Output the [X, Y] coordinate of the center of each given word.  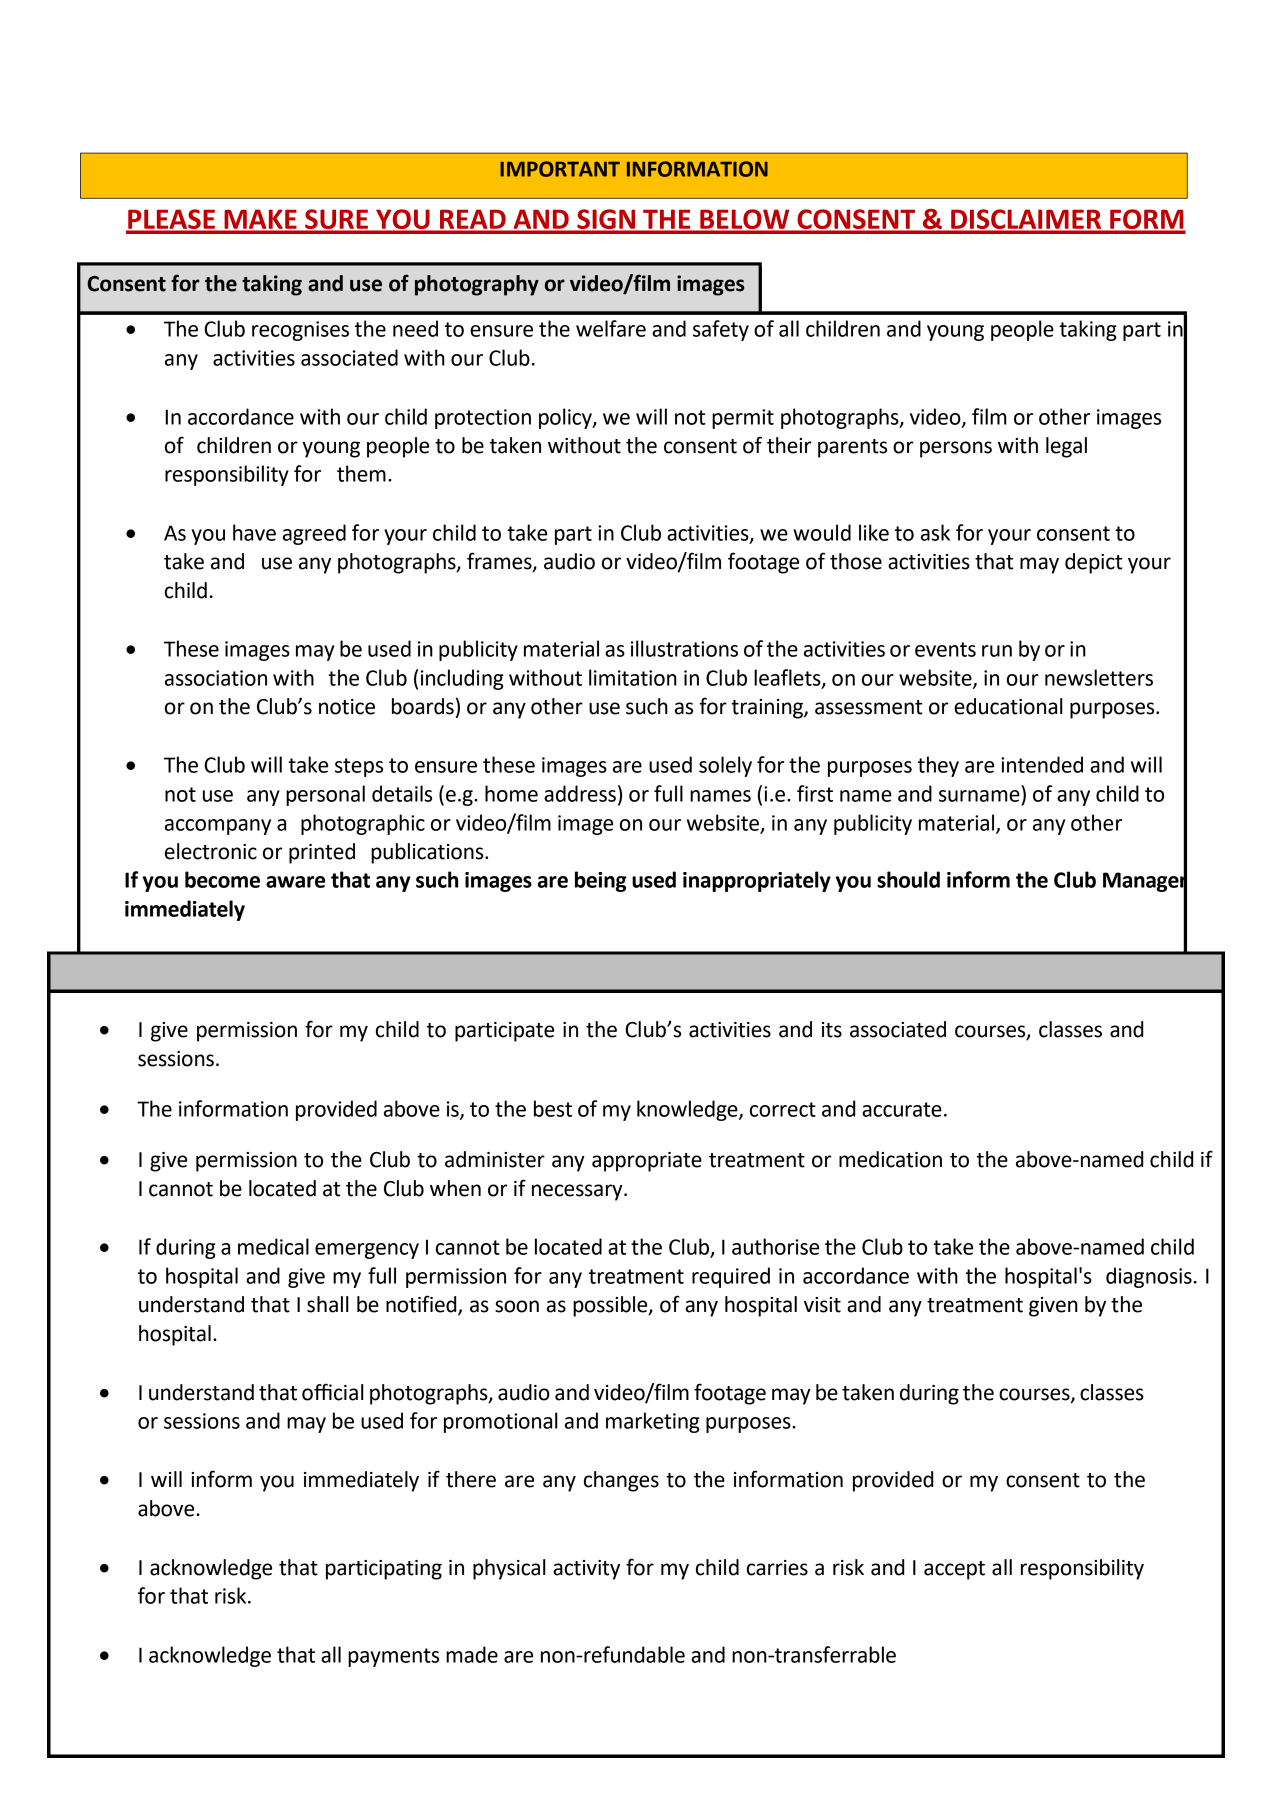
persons [956, 449]
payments [393, 1657]
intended [1042, 764]
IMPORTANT [560, 169]
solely [725, 766]
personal [325, 795]
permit [743, 419]
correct [783, 1109]
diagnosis [1149, 1277]
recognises [300, 331]
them [361, 473]
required [731, 1277]
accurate [902, 1109]
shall [328, 1304]
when [455, 1188]
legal [1066, 447]
